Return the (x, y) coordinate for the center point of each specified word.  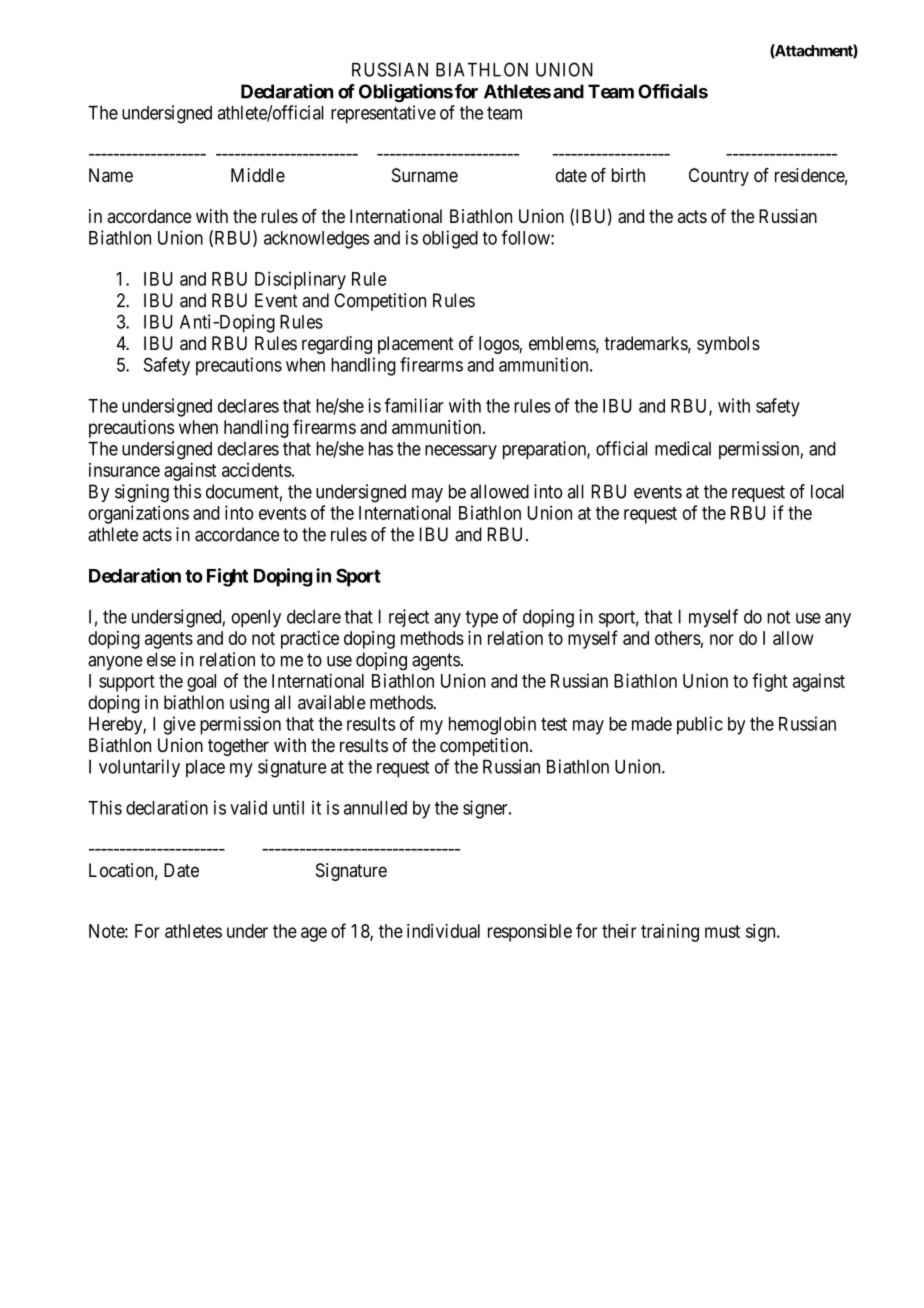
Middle (258, 175)
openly (256, 619)
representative (383, 114)
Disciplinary (300, 280)
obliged (450, 239)
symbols (728, 345)
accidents (257, 470)
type (482, 619)
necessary (461, 452)
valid (248, 807)
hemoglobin (492, 725)
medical (683, 448)
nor (722, 639)
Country (719, 177)
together (238, 747)
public (700, 725)
